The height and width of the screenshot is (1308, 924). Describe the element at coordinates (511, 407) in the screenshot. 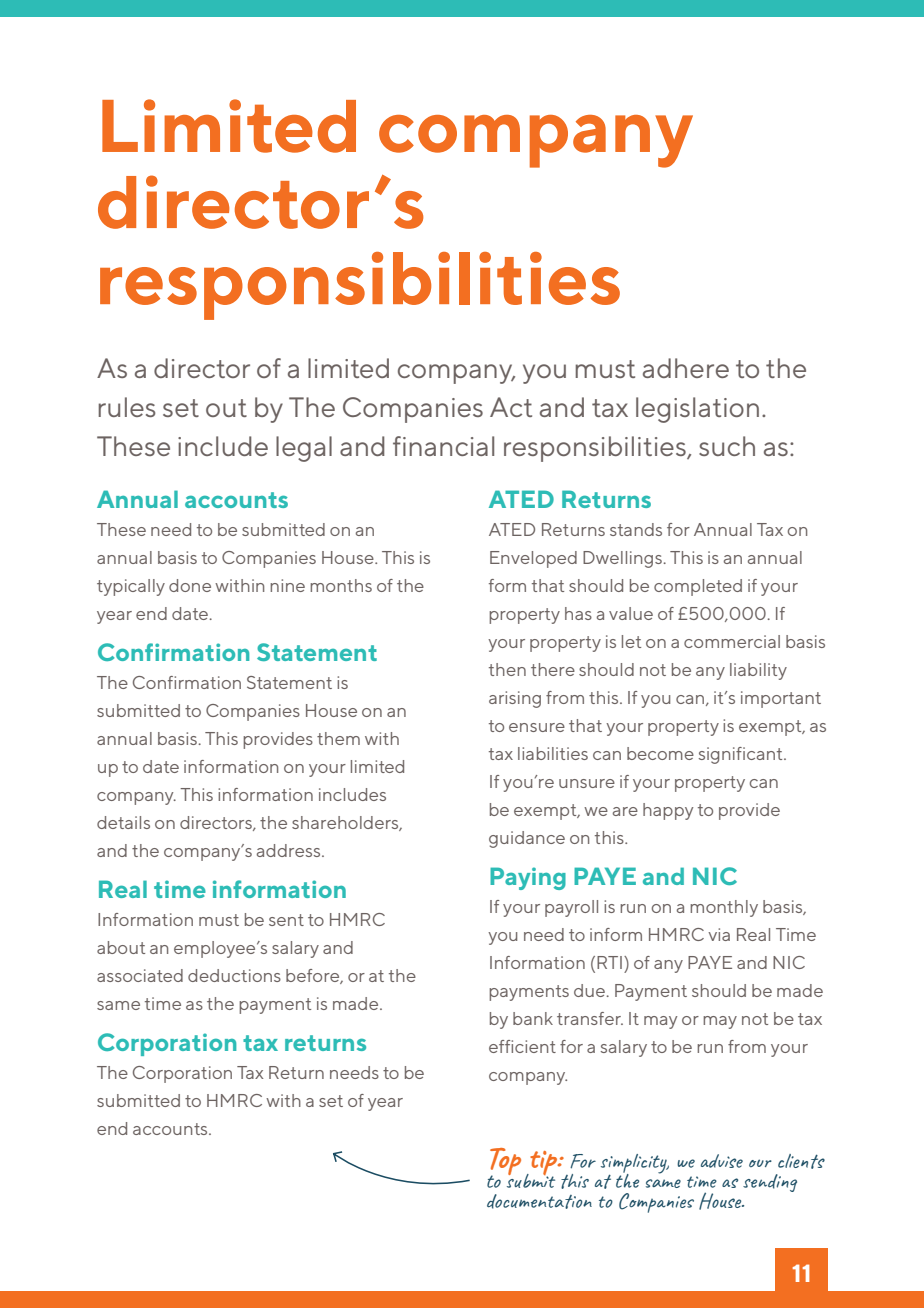

I see `Act` at that location.
